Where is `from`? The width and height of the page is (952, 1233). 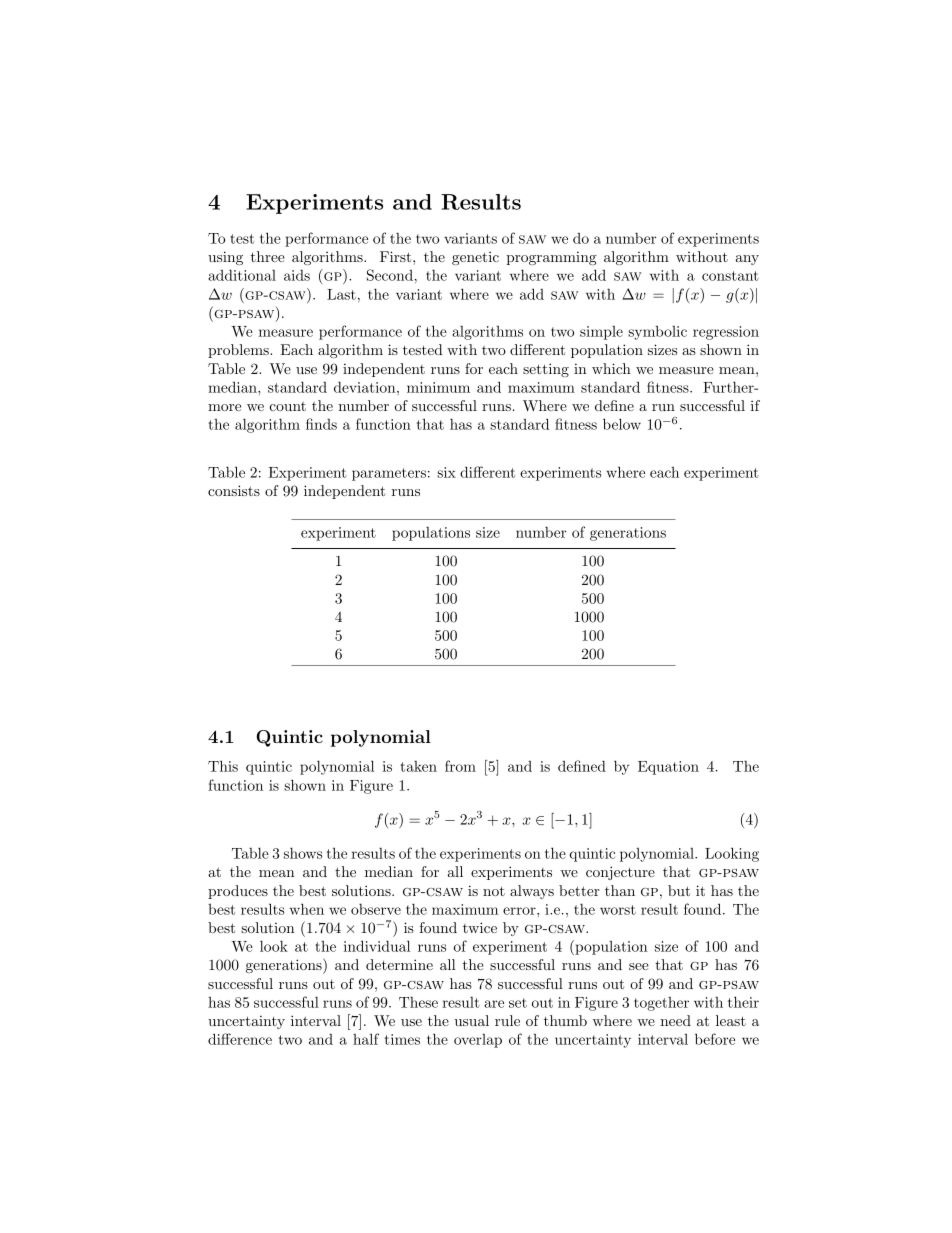 from is located at coordinates (460, 766).
